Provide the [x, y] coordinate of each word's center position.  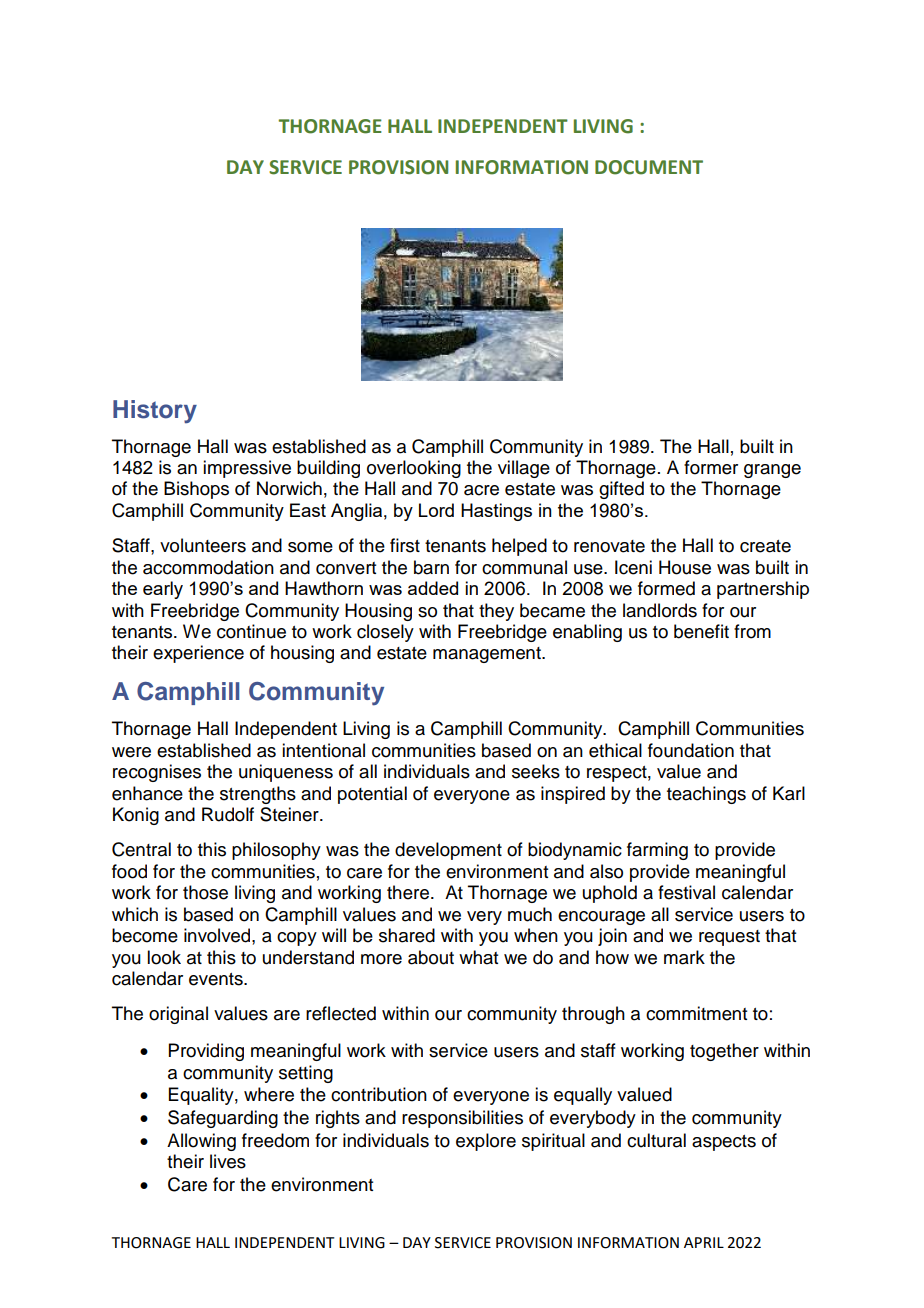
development [448, 851]
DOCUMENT [649, 167]
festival [686, 892]
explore [486, 1142]
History [155, 411]
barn [431, 567]
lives [228, 1161]
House [685, 567]
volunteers [203, 545]
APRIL [704, 1242]
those [205, 892]
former [711, 467]
